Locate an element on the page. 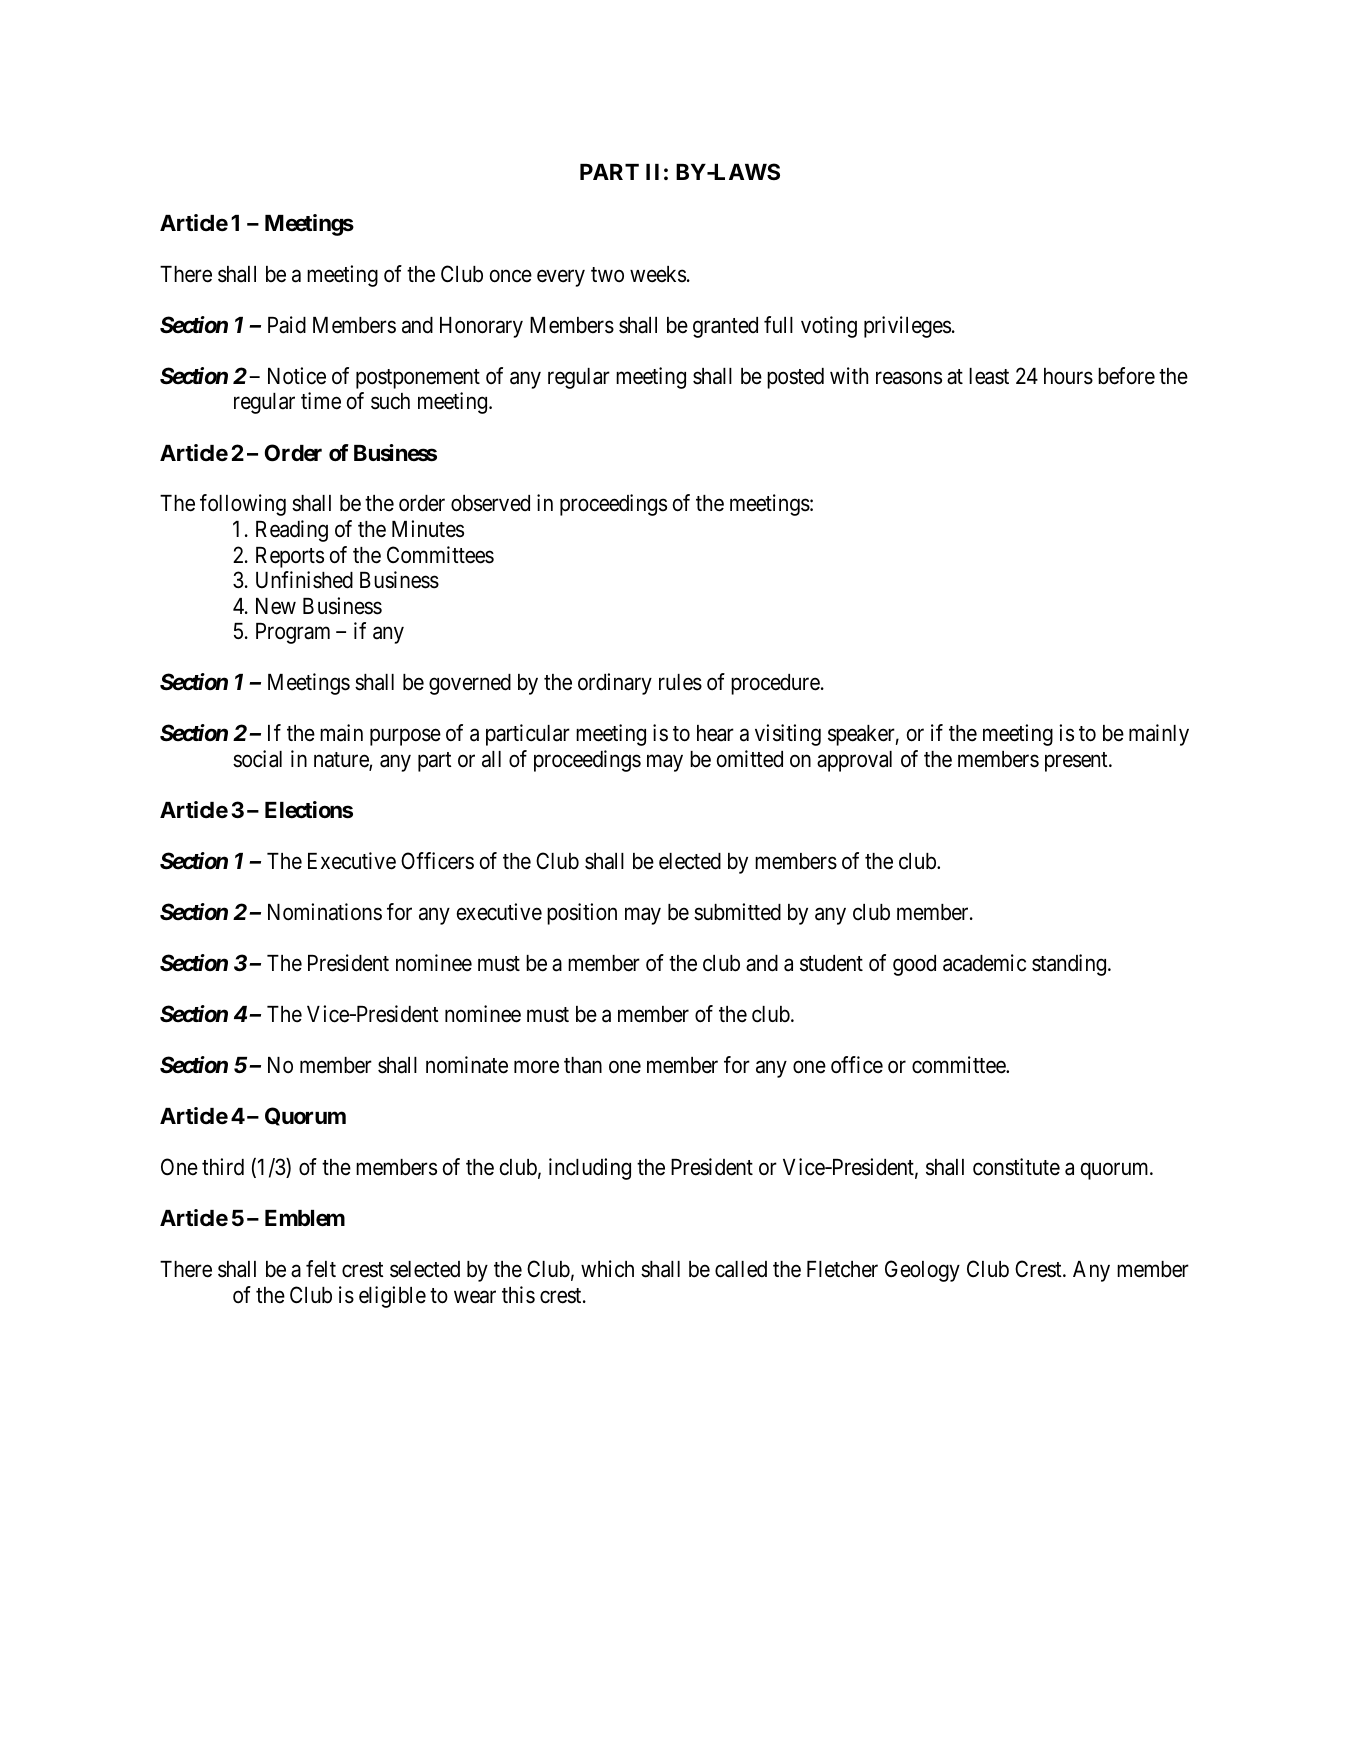 Image resolution: width=1358 pixels, height=1758 pixels. called is located at coordinates (741, 1269).
